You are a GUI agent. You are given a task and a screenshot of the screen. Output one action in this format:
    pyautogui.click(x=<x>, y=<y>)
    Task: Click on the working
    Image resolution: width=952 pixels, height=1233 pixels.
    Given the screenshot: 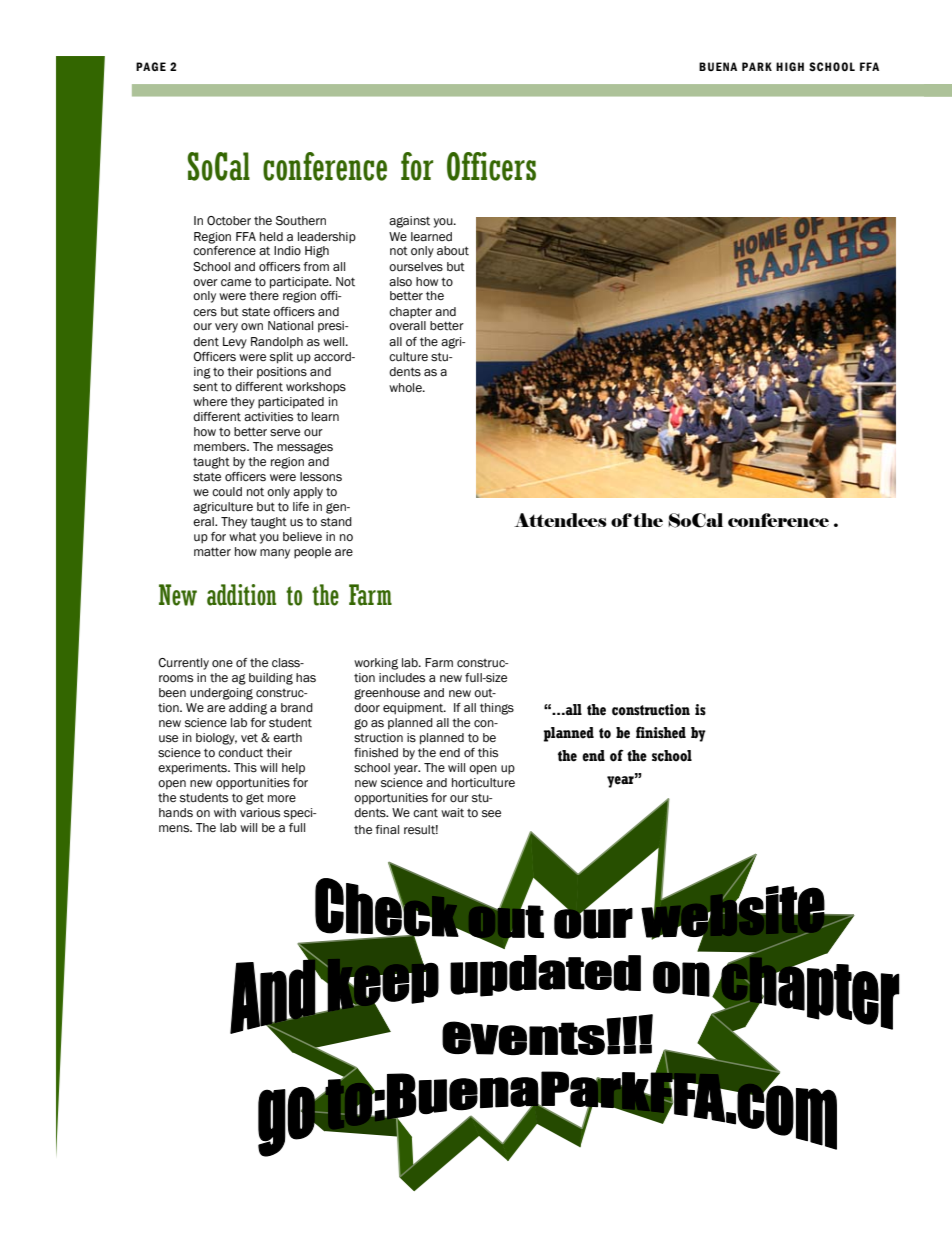 What is the action you would take?
    pyautogui.click(x=376, y=664)
